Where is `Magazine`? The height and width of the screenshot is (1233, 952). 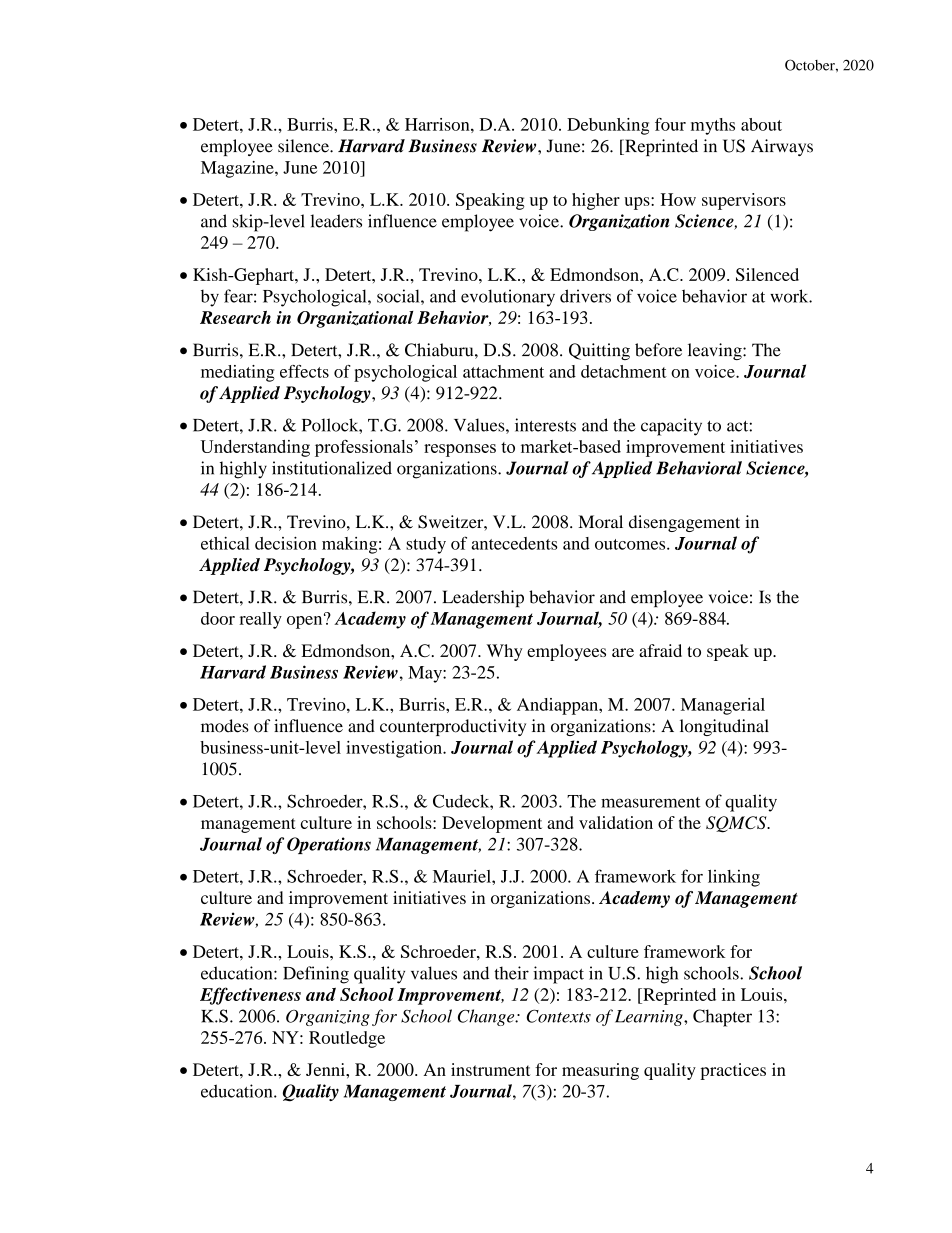 Magazine is located at coordinates (238, 169).
